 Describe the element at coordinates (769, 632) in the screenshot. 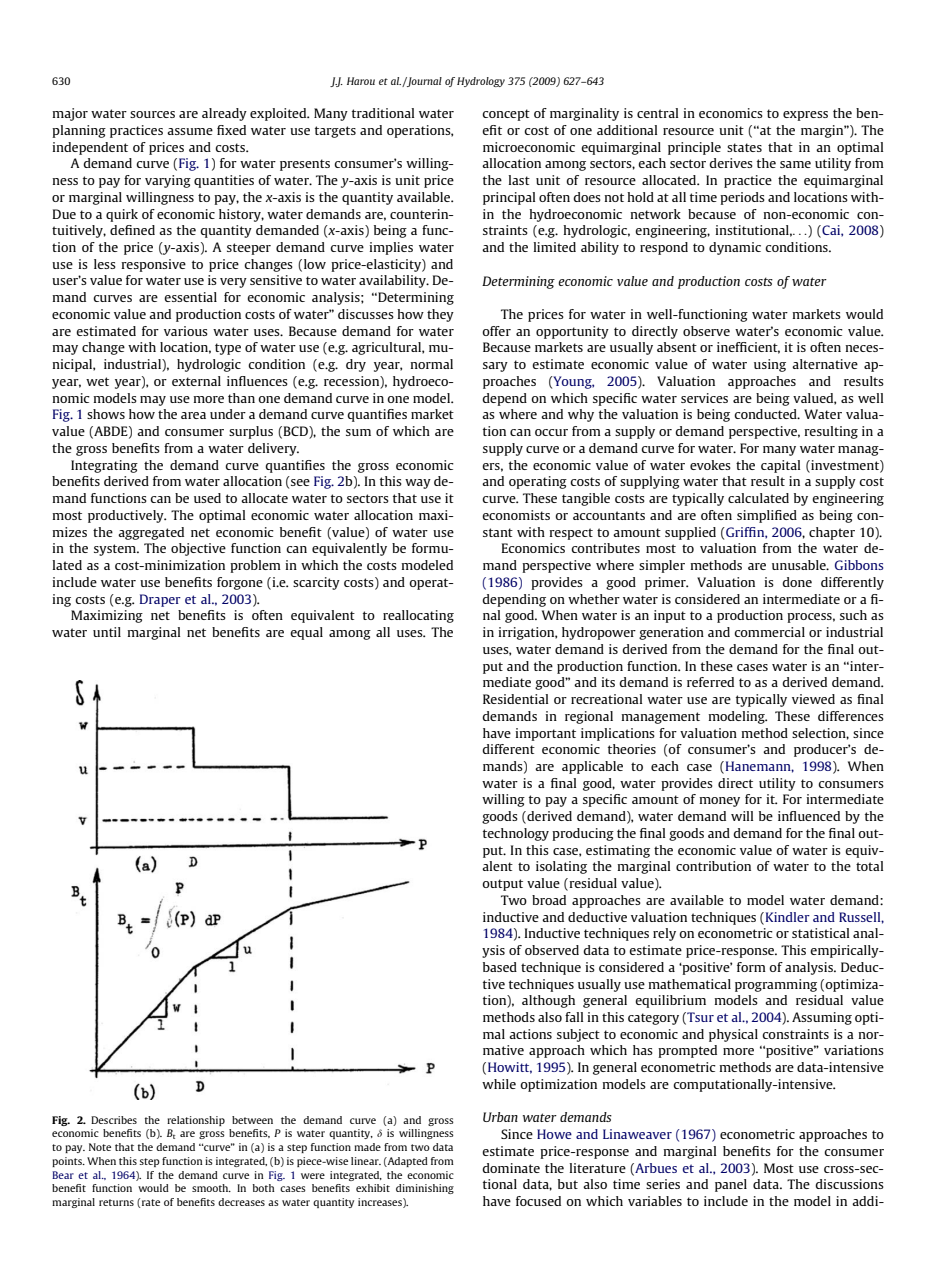

I see `commercial` at that location.
